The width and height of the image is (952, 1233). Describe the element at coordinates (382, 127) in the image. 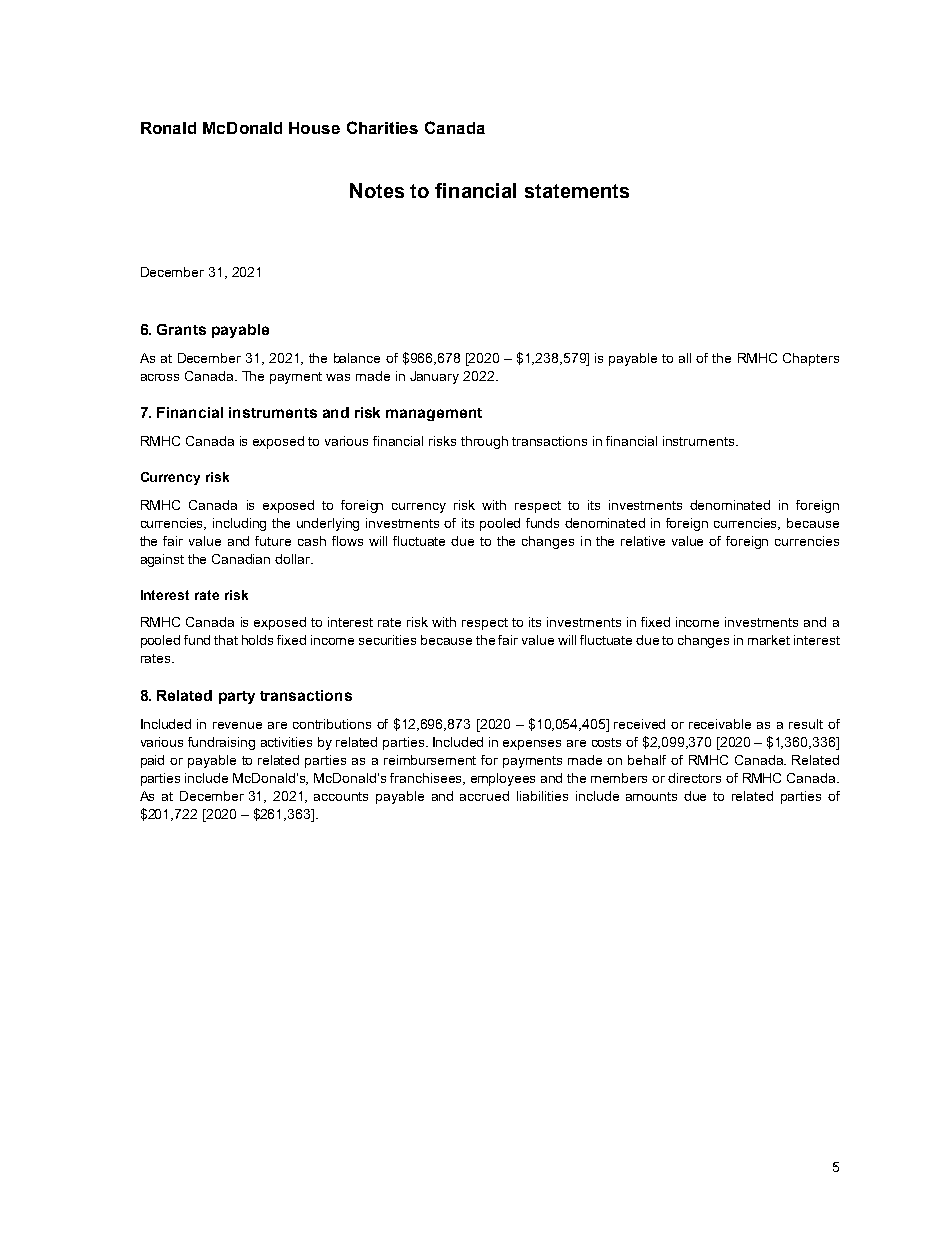

I see `Charities` at that location.
